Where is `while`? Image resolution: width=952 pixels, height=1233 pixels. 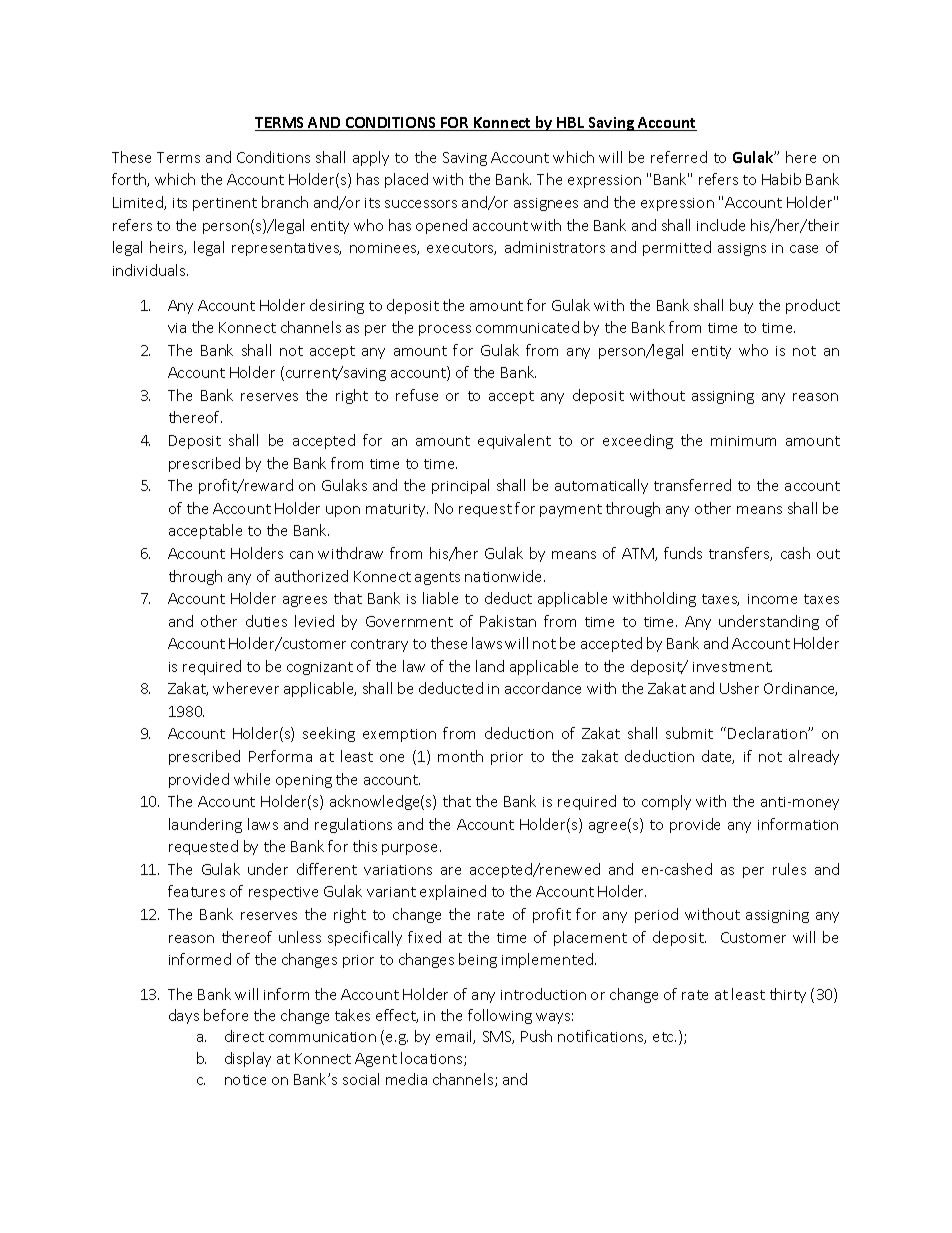
while is located at coordinates (252, 779).
